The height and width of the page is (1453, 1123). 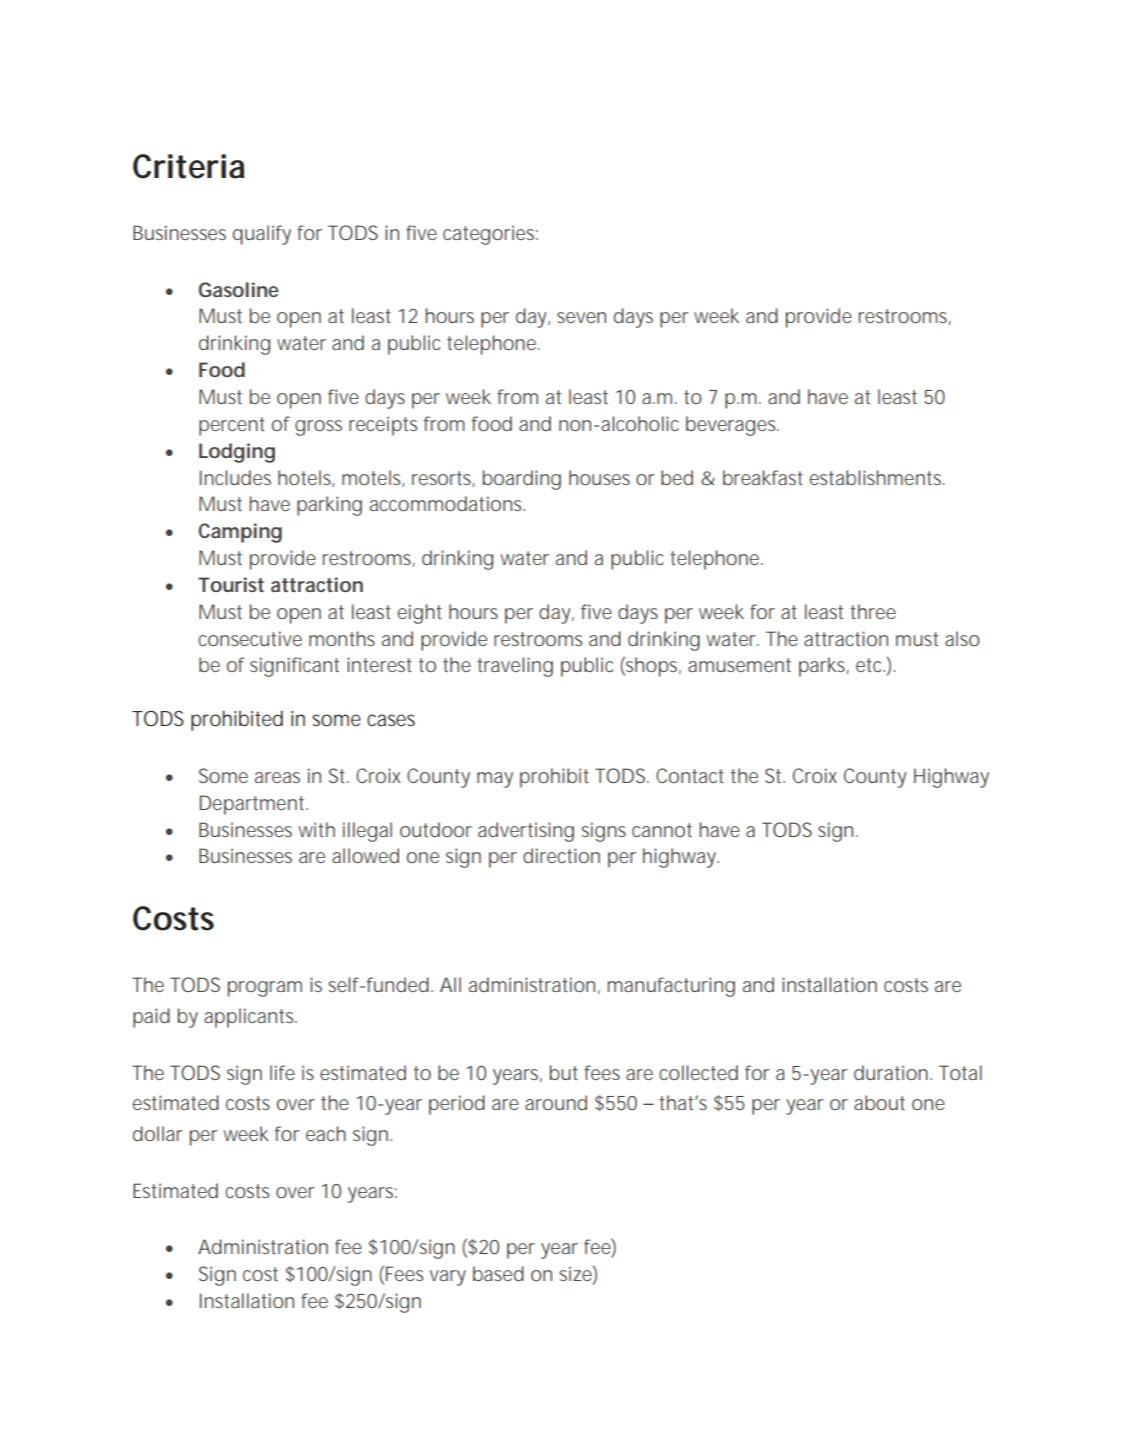 I want to click on each, so click(x=326, y=1133).
